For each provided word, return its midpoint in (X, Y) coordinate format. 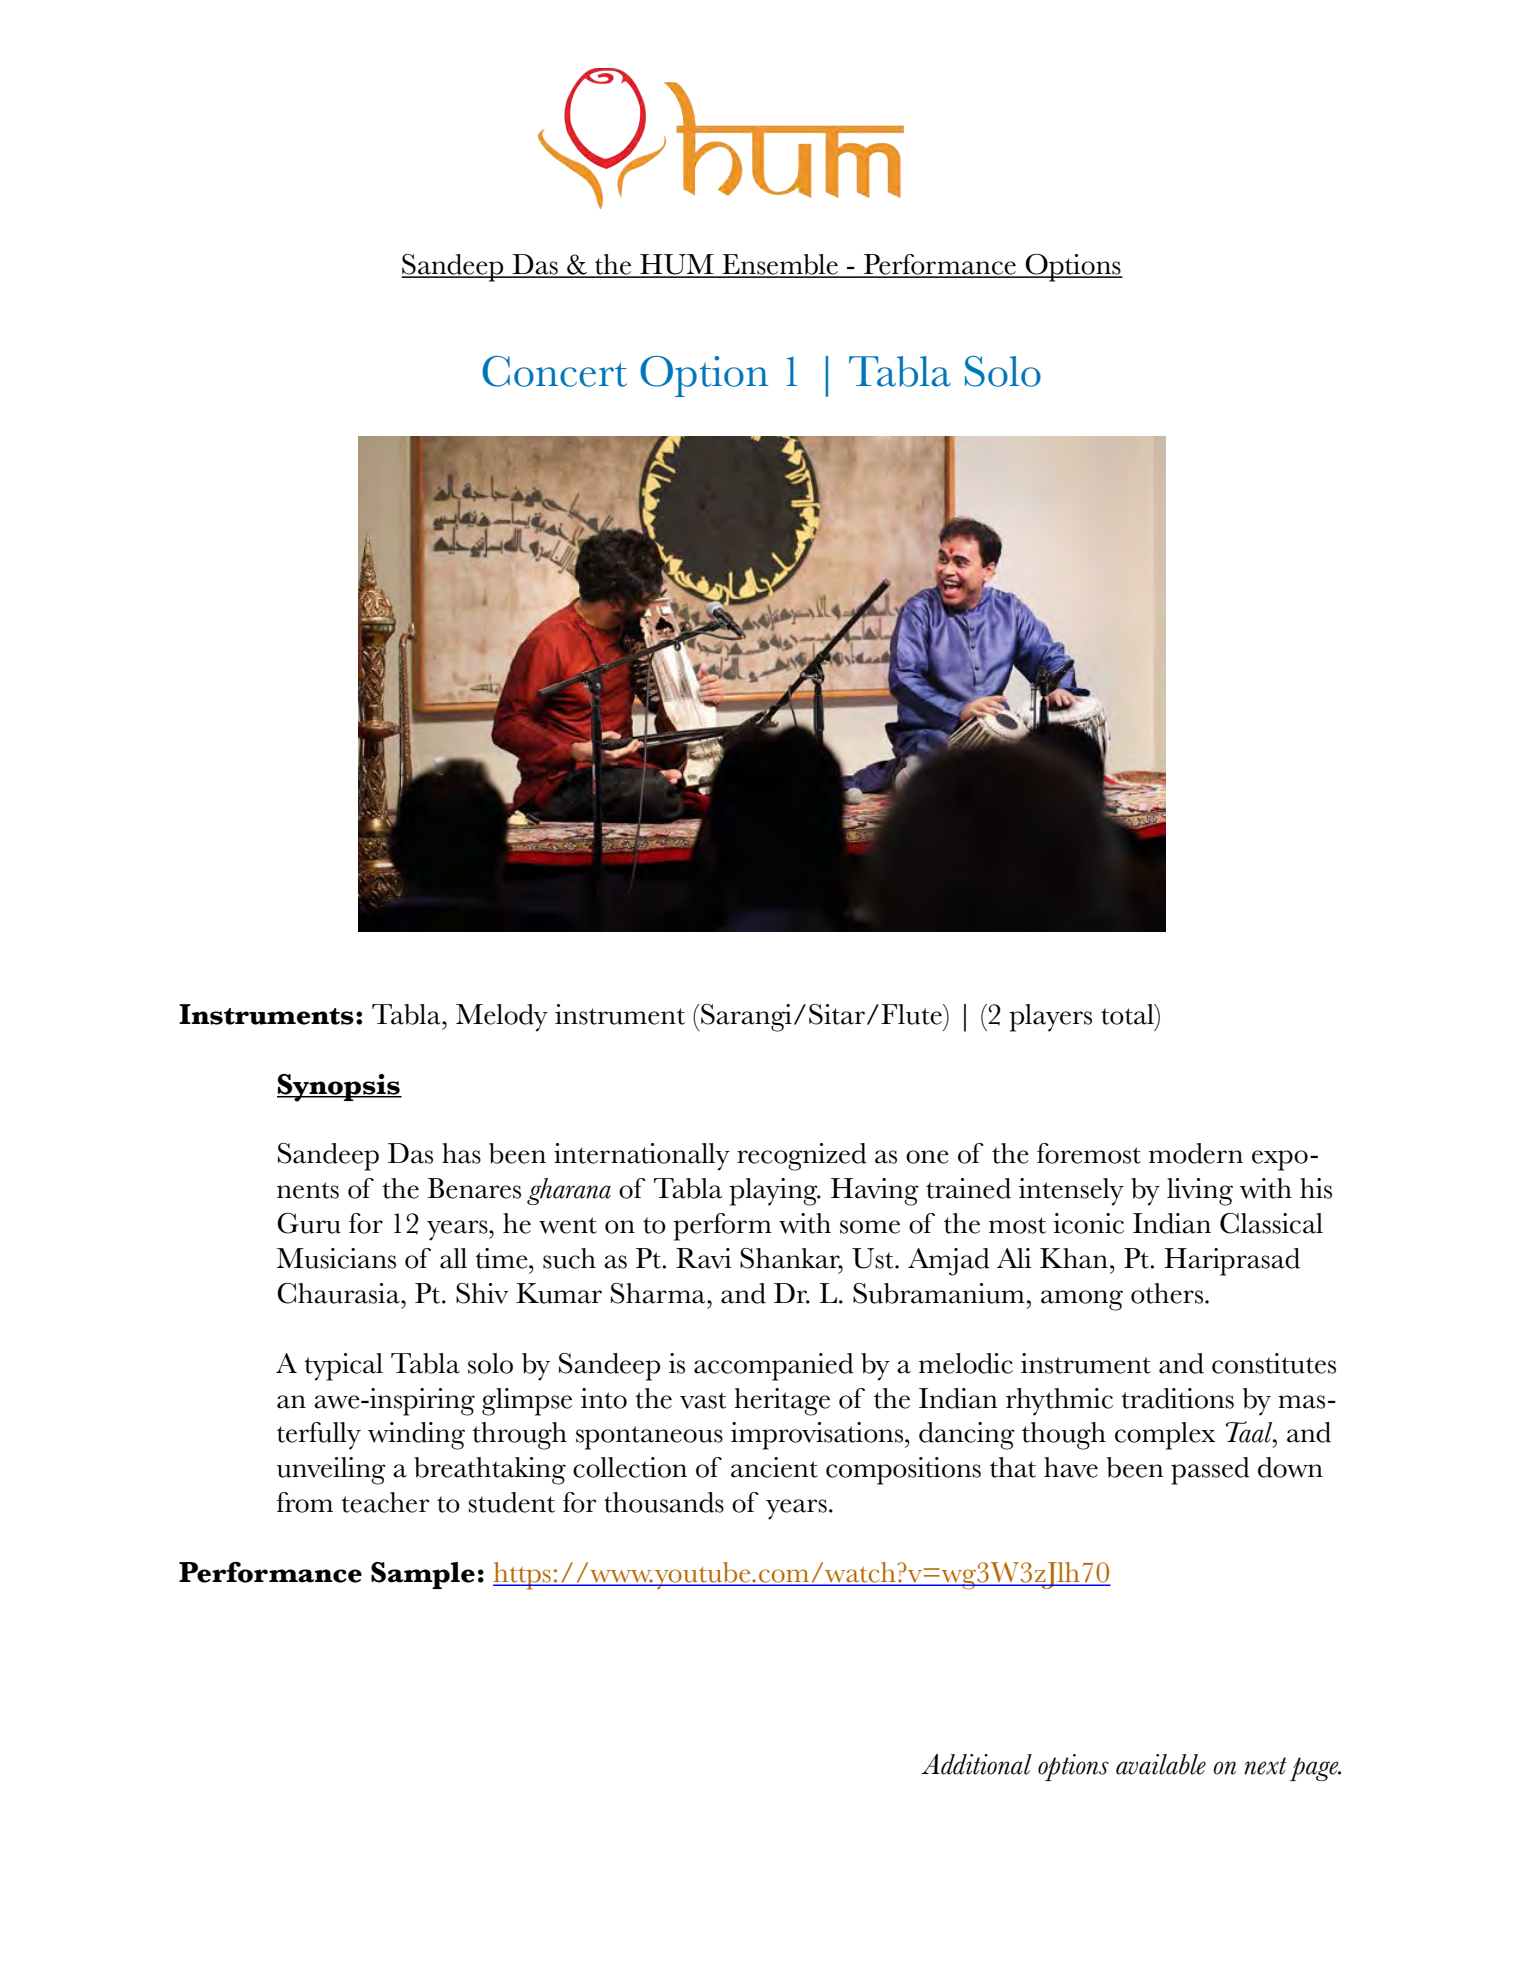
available (1161, 1764)
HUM (677, 265)
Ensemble (780, 265)
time (502, 1258)
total (1128, 1014)
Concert (554, 371)
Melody (502, 1018)
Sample (423, 1575)
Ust (874, 1258)
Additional (976, 1764)
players (1050, 1018)
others (1168, 1293)
